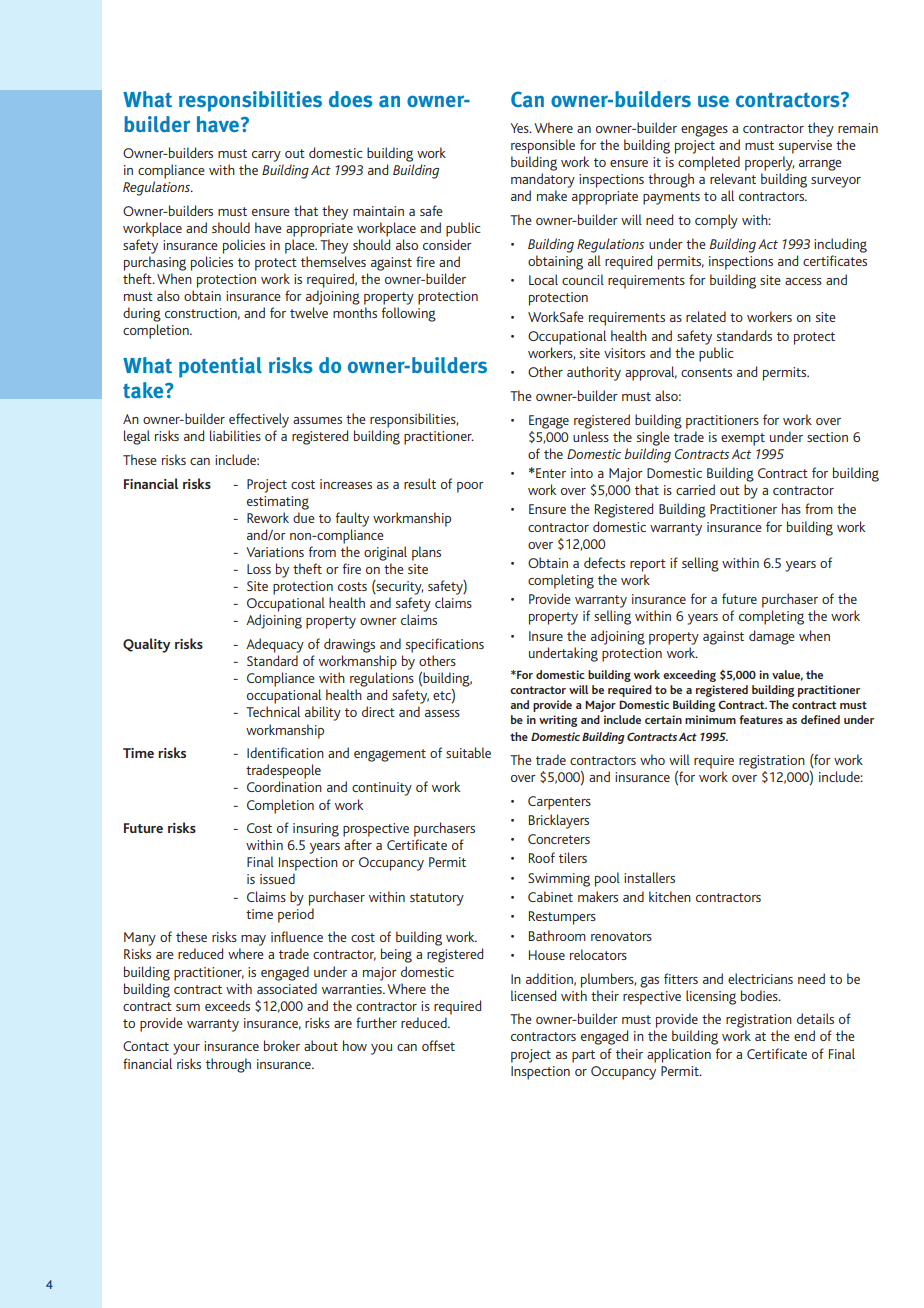 The width and height of the screenshot is (924, 1308). I want to click on potential, so click(220, 367).
